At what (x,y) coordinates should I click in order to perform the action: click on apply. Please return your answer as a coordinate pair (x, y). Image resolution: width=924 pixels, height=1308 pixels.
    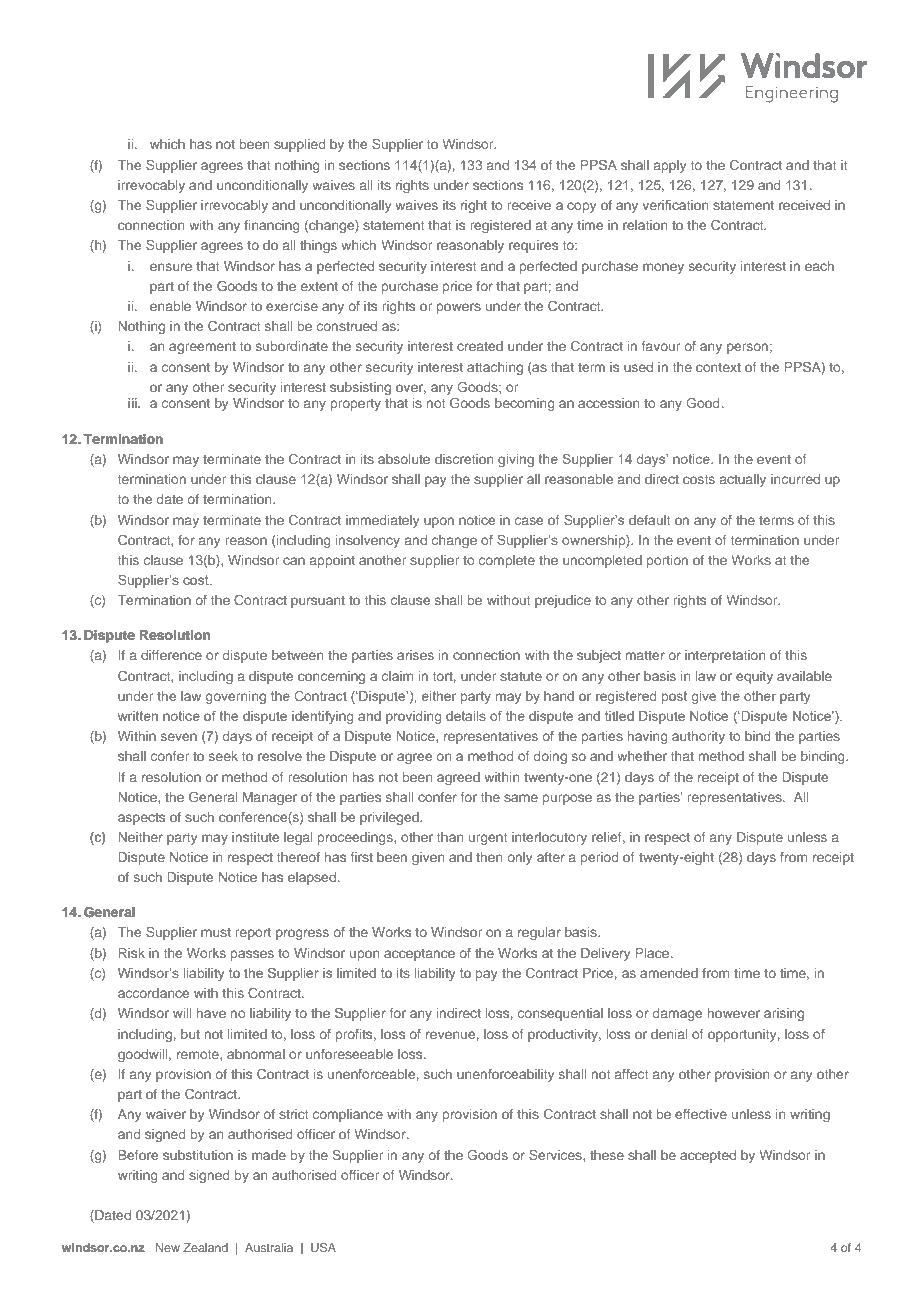
    Looking at the image, I should click on (670, 166).
